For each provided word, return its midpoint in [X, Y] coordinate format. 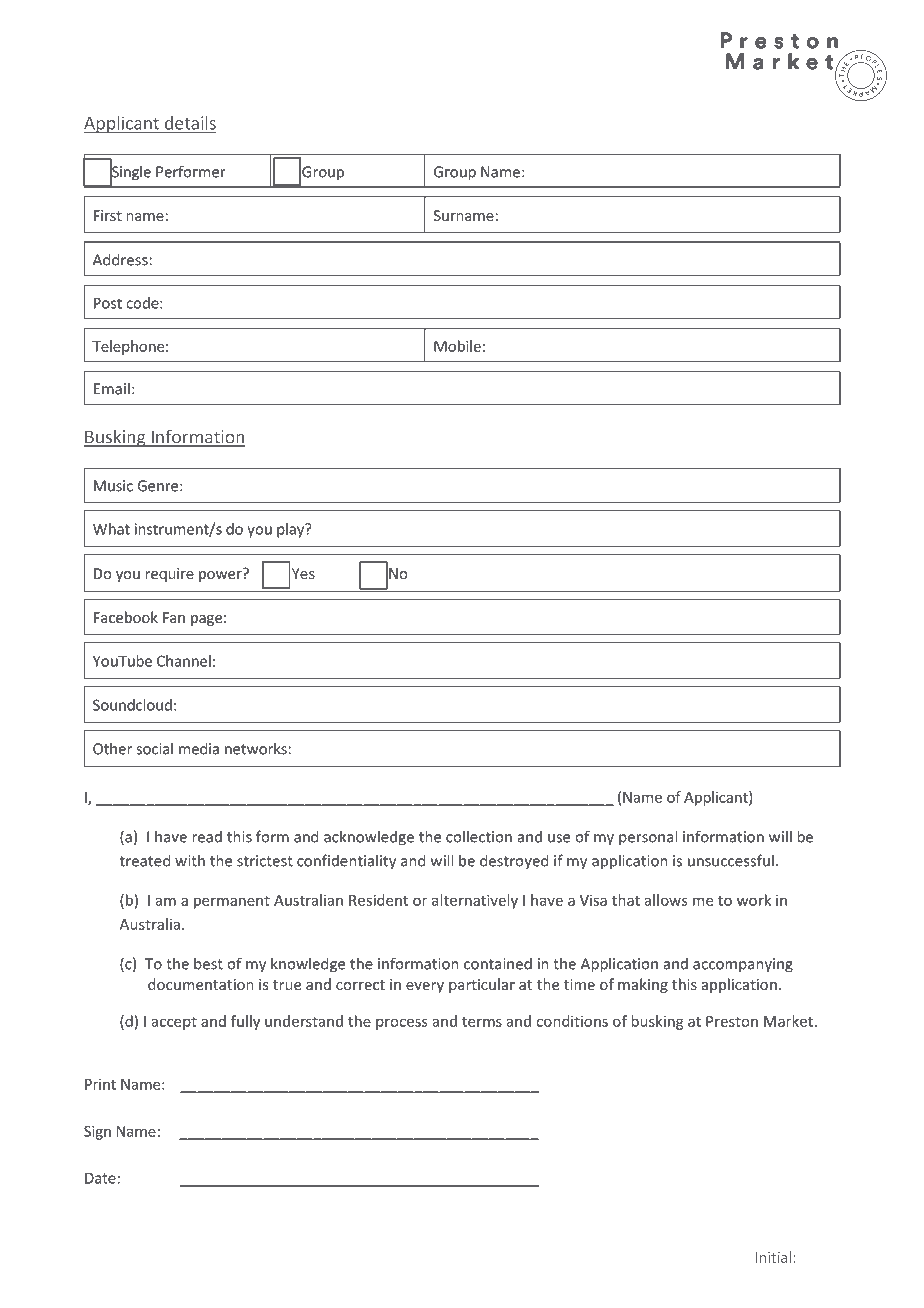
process [401, 1024]
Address [120, 259]
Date [100, 1178]
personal [648, 838]
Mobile [457, 346]
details [189, 124]
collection [479, 836]
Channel [184, 661]
